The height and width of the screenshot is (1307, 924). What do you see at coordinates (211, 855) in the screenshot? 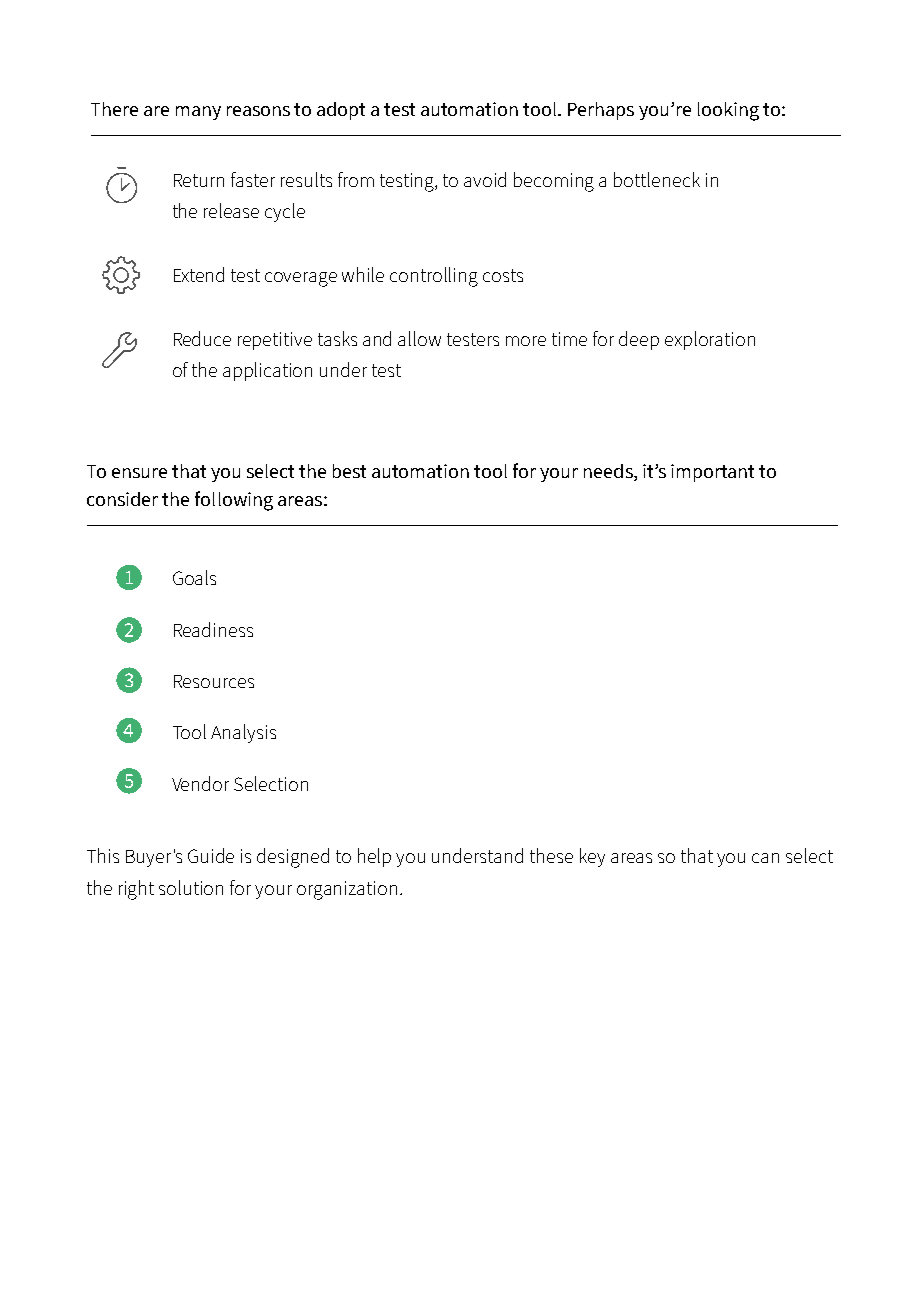
I see `Guide` at bounding box center [211, 855].
